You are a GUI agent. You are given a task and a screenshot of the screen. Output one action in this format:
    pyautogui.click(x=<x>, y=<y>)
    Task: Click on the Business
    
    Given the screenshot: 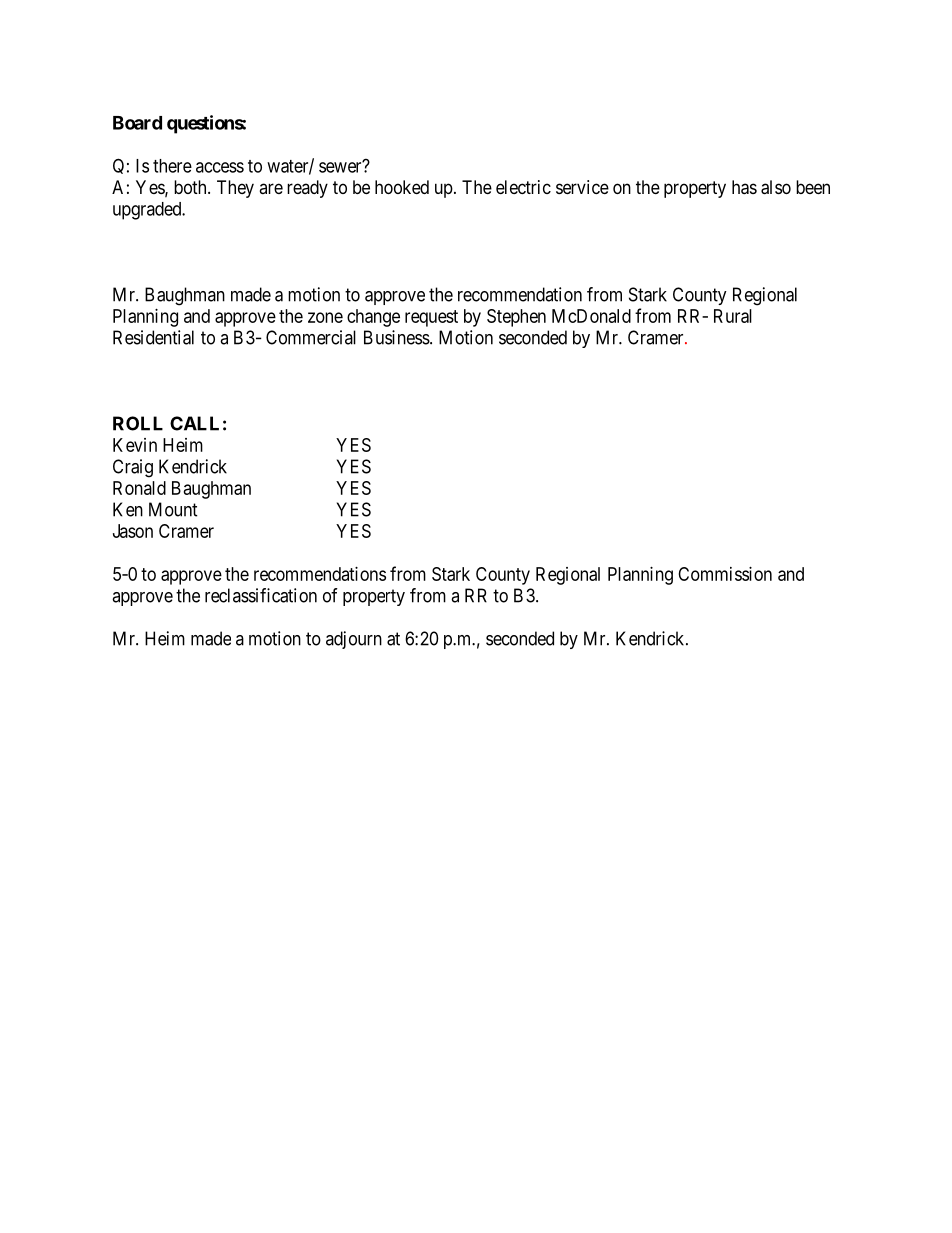 What is the action you would take?
    pyautogui.click(x=397, y=337)
